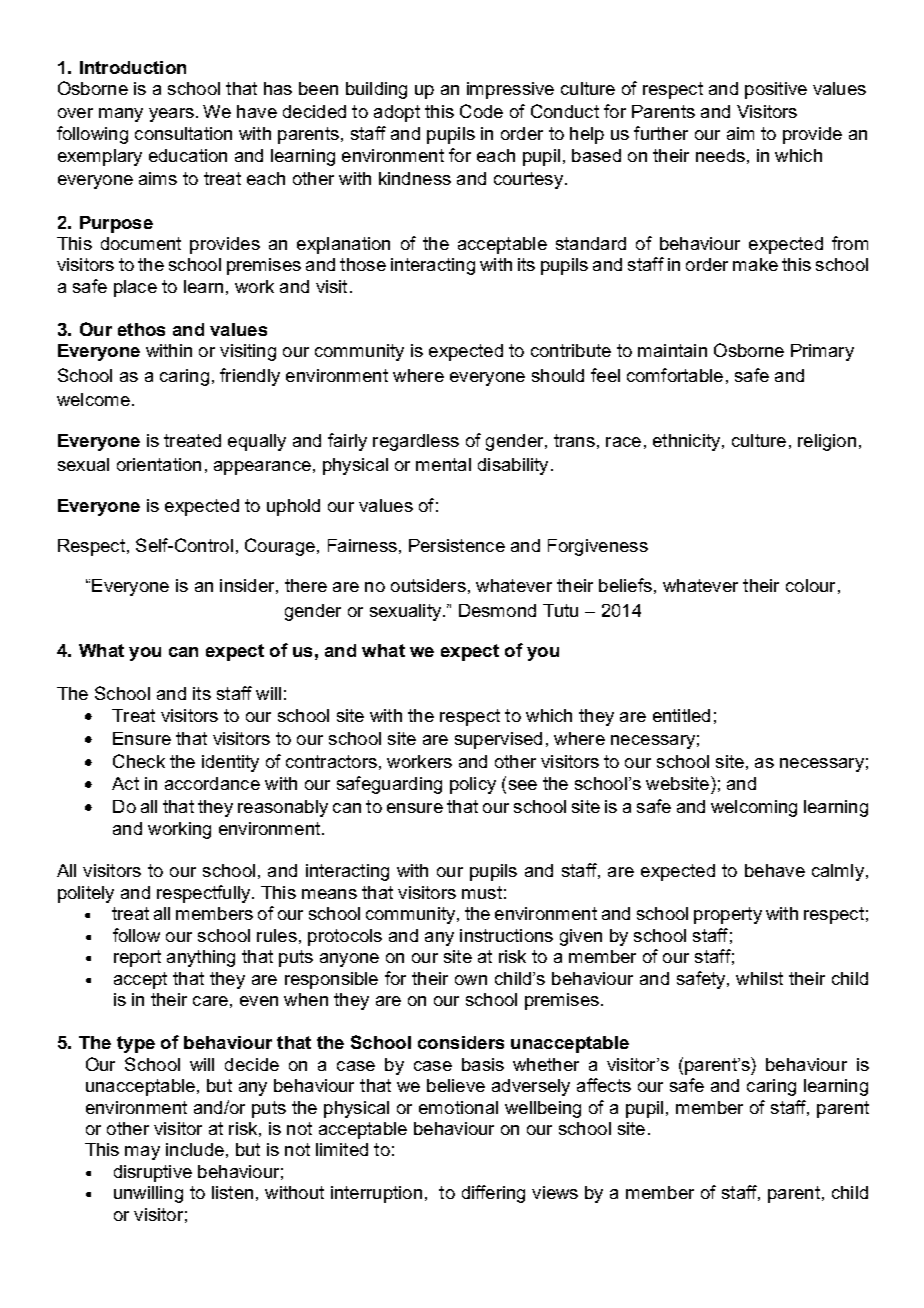 This screenshot has height=1308, width=924. I want to click on ethnicity, so click(688, 442).
